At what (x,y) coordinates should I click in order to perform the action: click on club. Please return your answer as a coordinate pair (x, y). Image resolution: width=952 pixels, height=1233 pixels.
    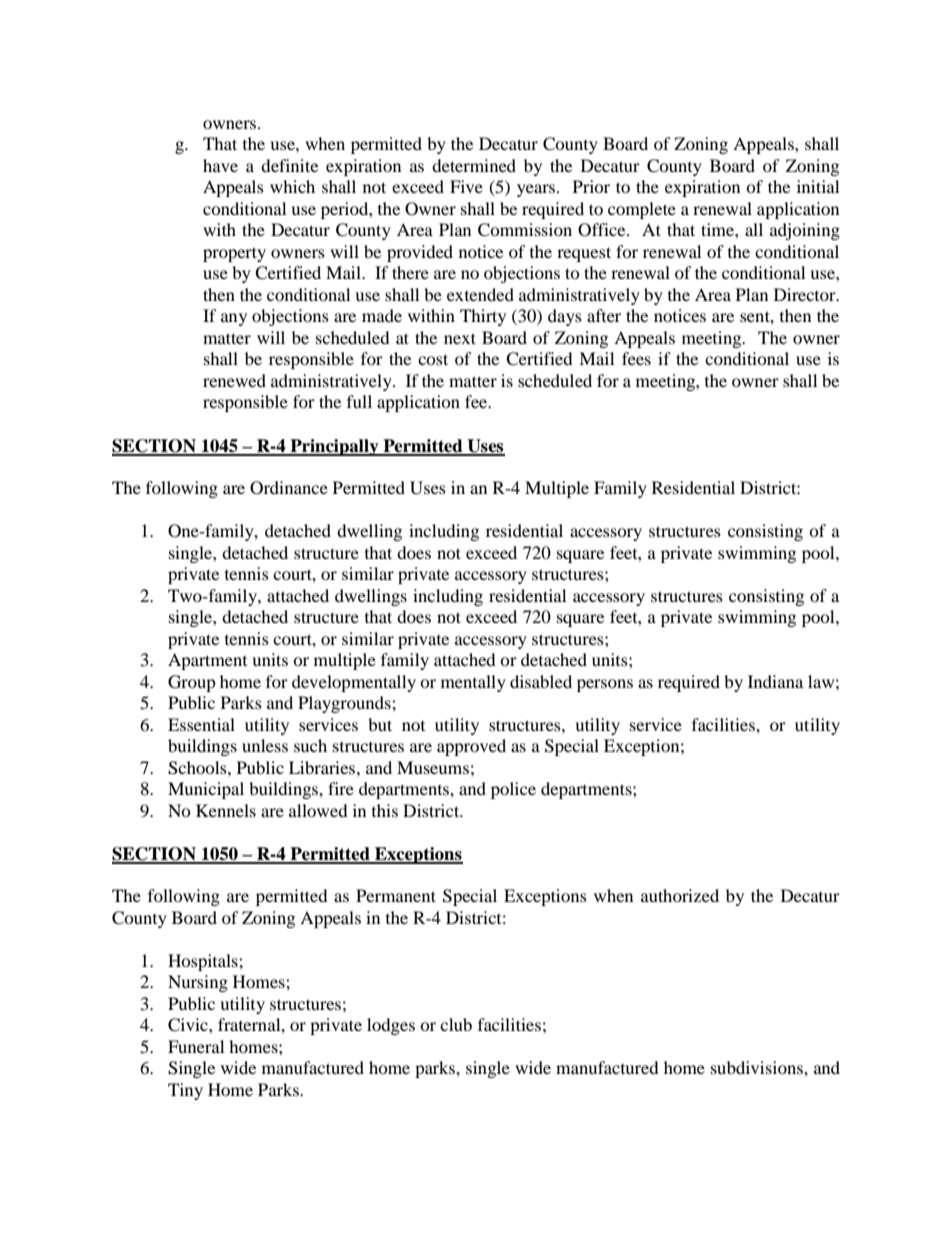
    Looking at the image, I should click on (456, 1024).
